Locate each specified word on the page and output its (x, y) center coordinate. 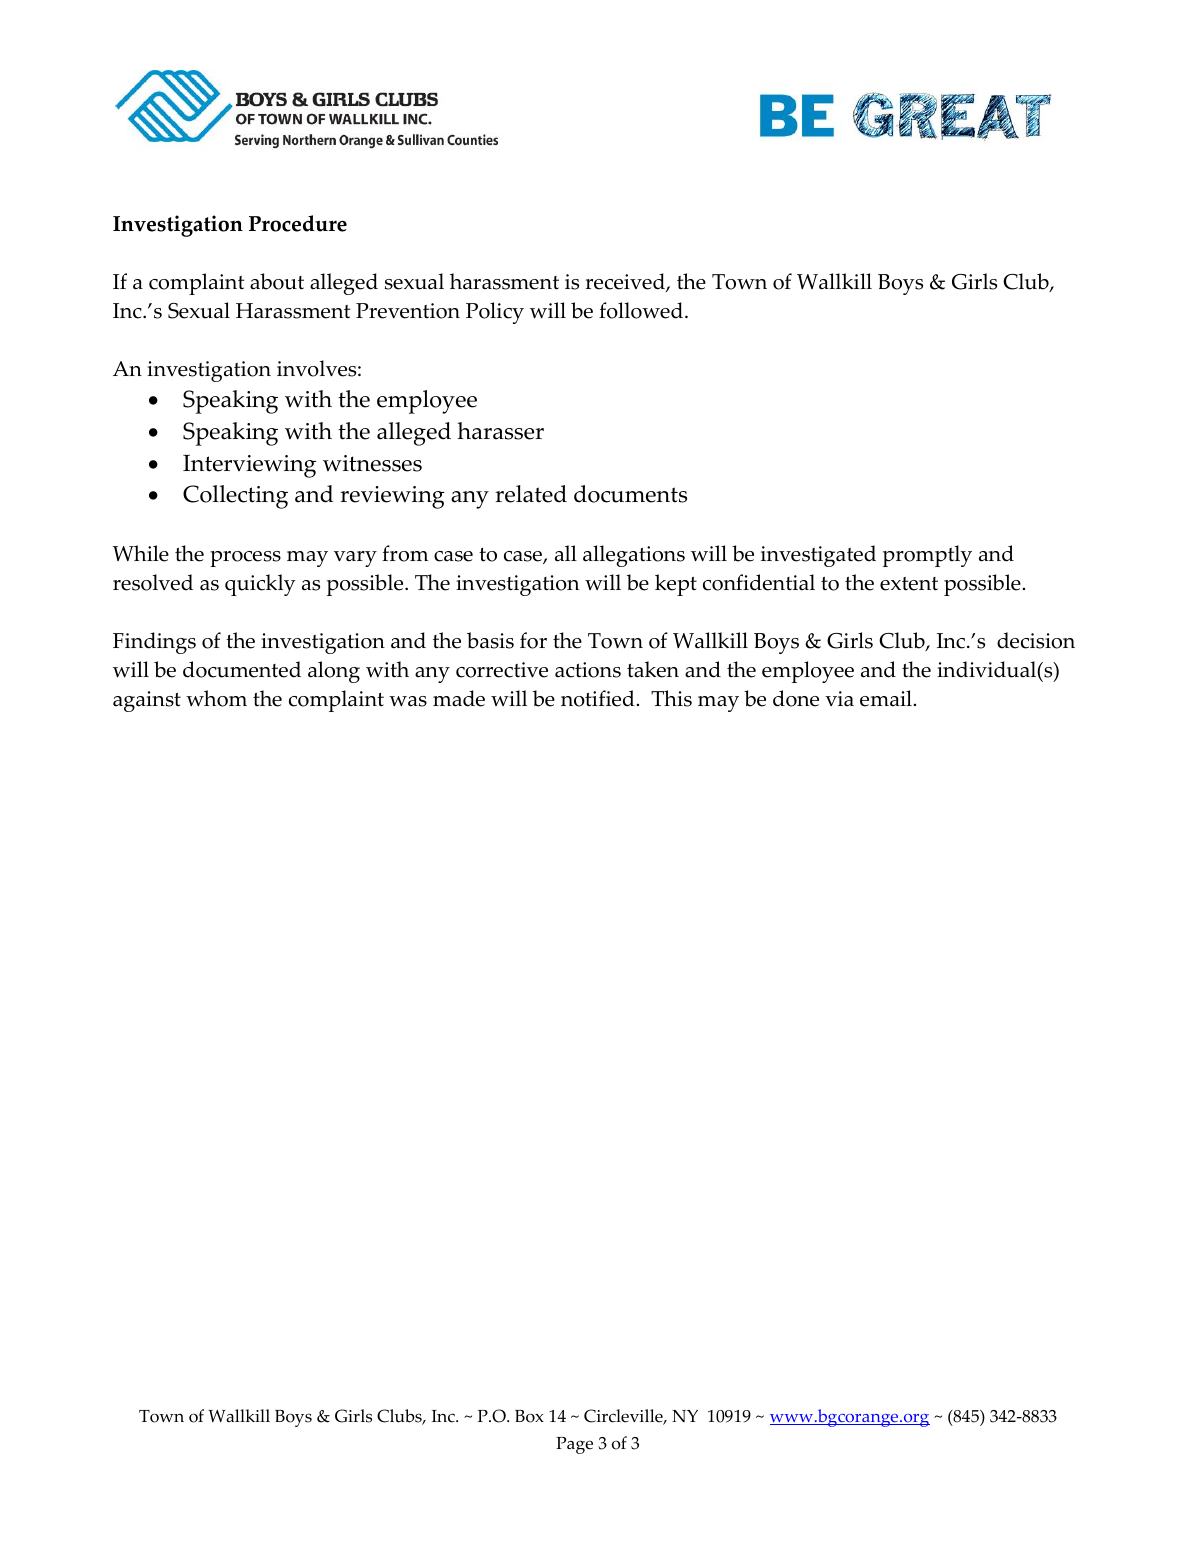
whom (216, 698)
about (277, 281)
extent (909, 584)
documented (242, 669)
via (839, 699)
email (886, 698)
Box (529, 1416)
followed (642, 310)
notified (598, 698)
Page (574, 1445)
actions (588, 670)
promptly (927, 556)
